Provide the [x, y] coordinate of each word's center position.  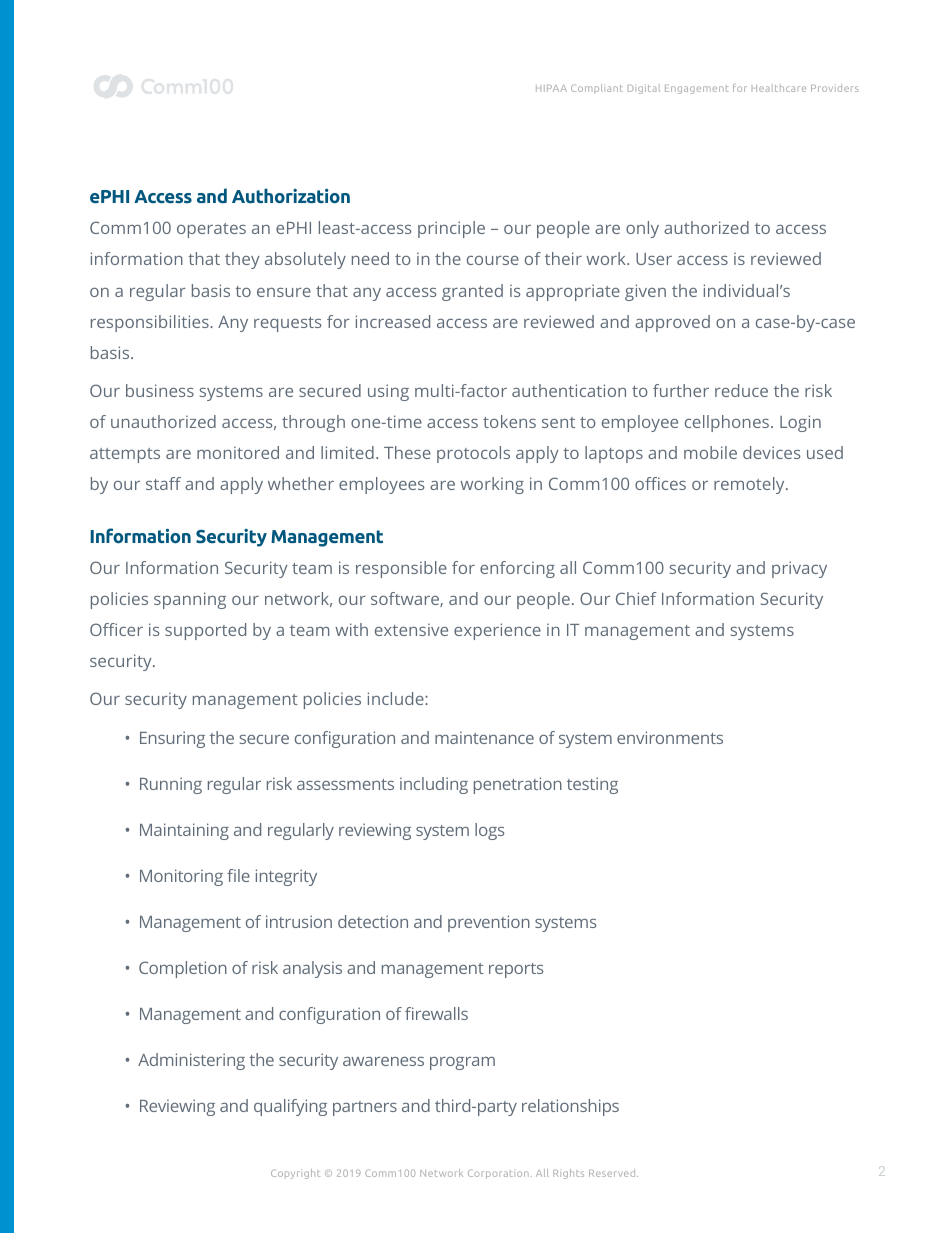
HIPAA [551, 88]
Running [171, 785]
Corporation [498, 1174]
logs [489, 831]
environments [670, 737]
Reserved [613, 1173]
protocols [473, 454]
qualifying [290, 1107]
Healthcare [779, 88]
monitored [238, 452]
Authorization [291, 195]
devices [771, 452]
